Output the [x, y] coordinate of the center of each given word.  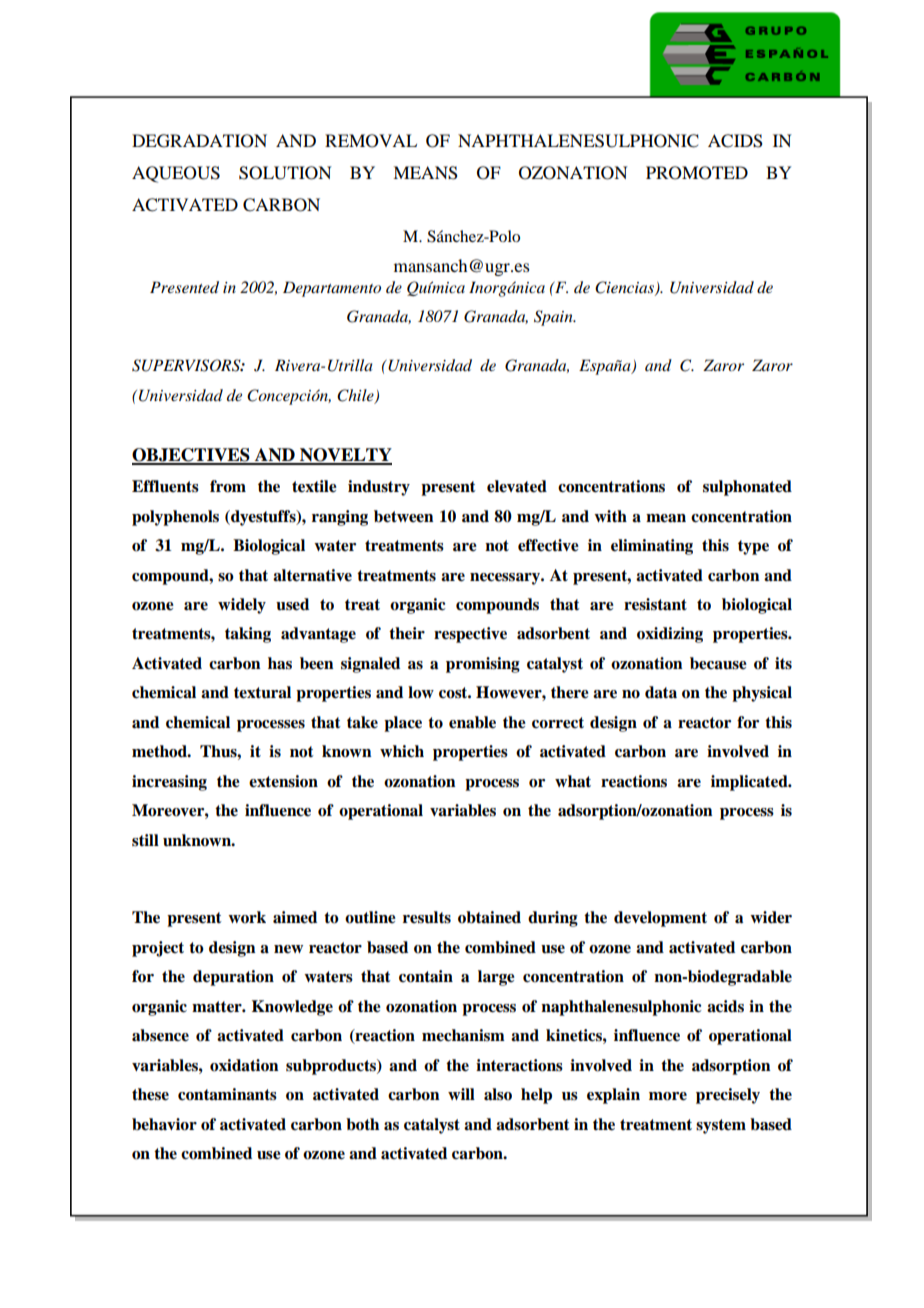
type [753, 547]
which [402, 751]
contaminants [227, 1094]
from [228, 486]
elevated [517, 486]
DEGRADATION [199, 141]
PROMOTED [697, 173]
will [461, 1094]
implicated [750, 783]
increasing [169, 783]
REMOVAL [371, 141]
